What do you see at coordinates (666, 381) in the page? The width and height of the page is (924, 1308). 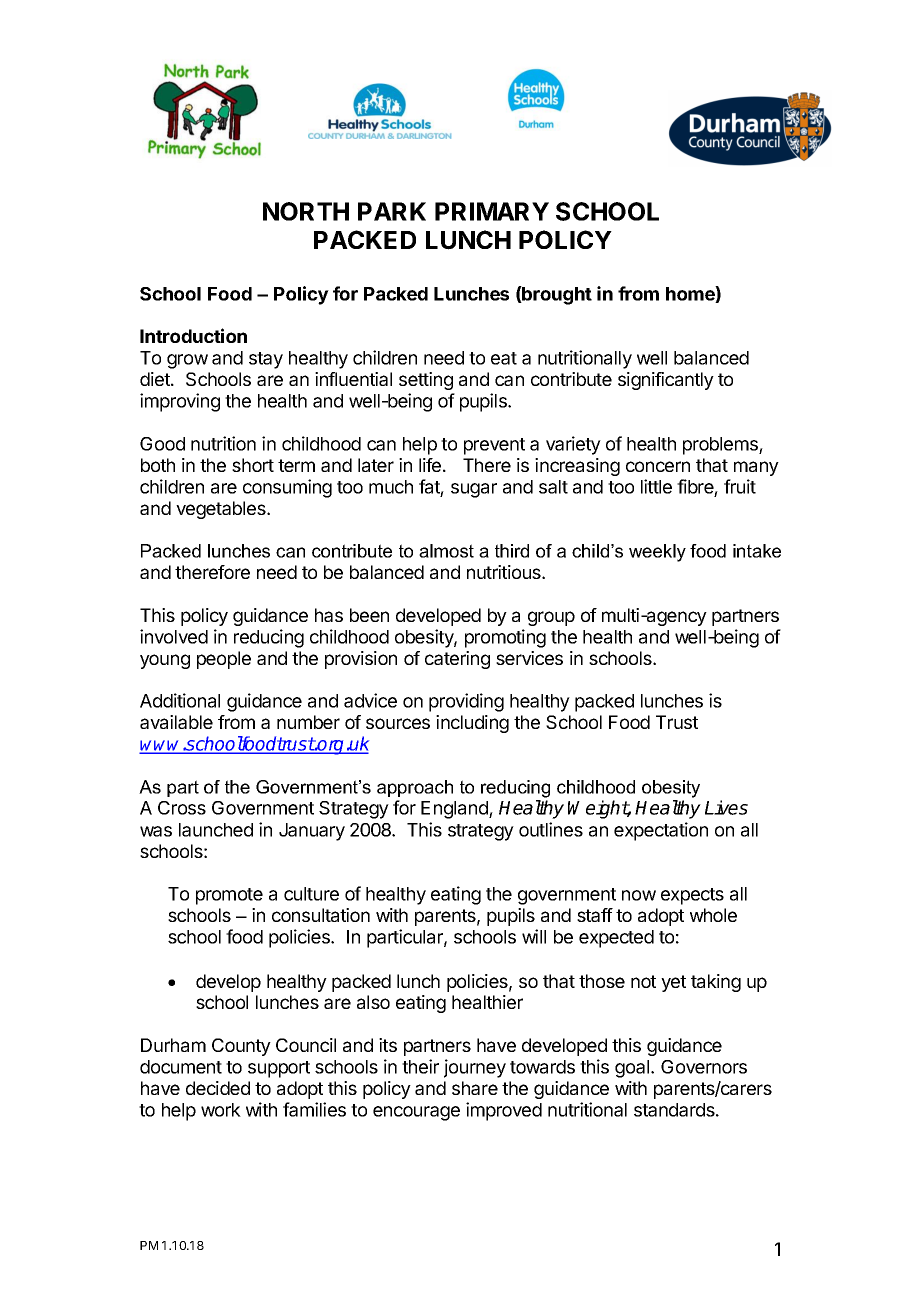 I see `significantly` at bounding box center [666, 381].
